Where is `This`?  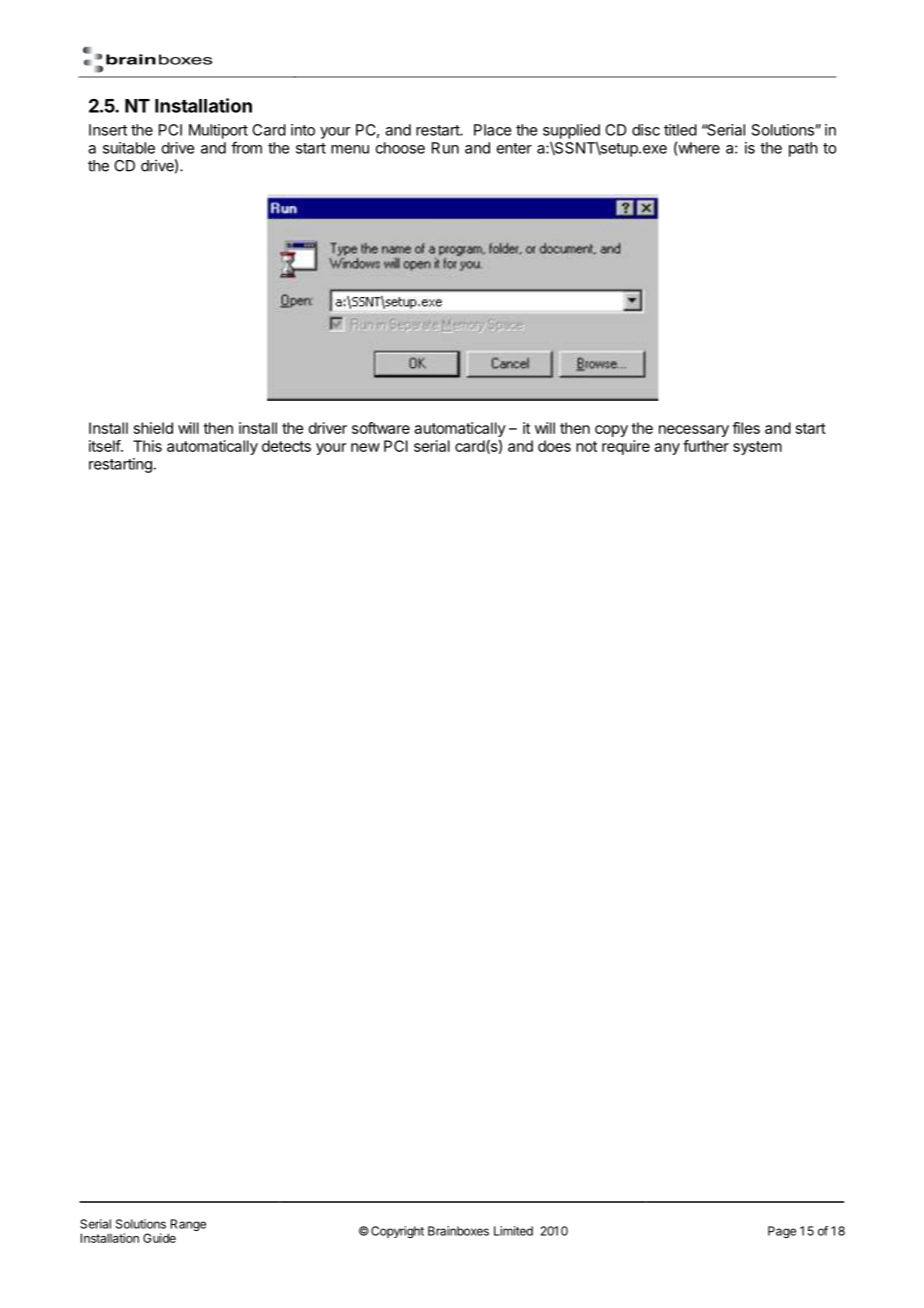
This is located at coordinates (147, 446).
